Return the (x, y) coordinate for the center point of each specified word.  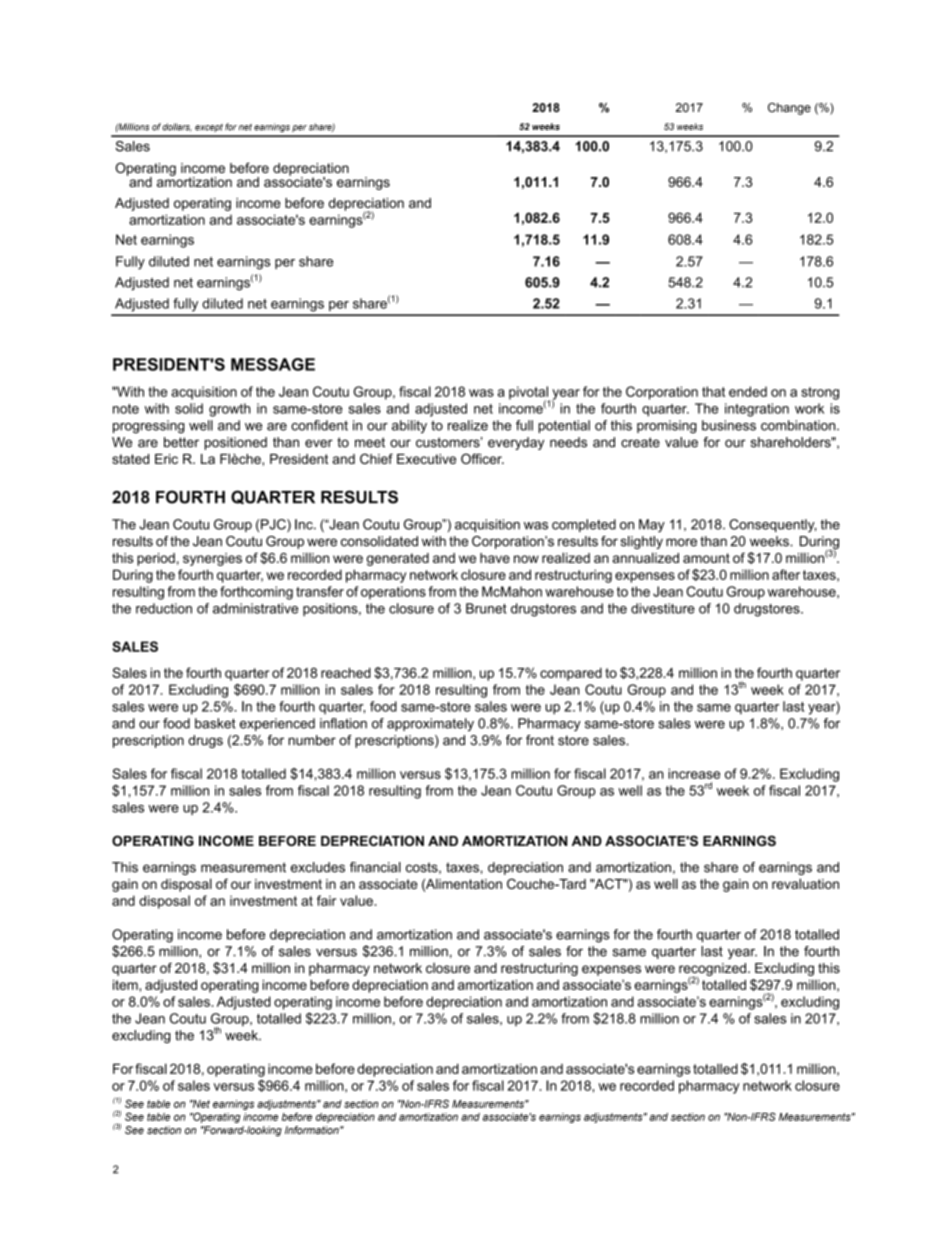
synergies (212, 559)
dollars (177, 127)
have (495, 558)
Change (789, 109)
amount (706, 558)
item (126, 984)
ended (748, 391)
